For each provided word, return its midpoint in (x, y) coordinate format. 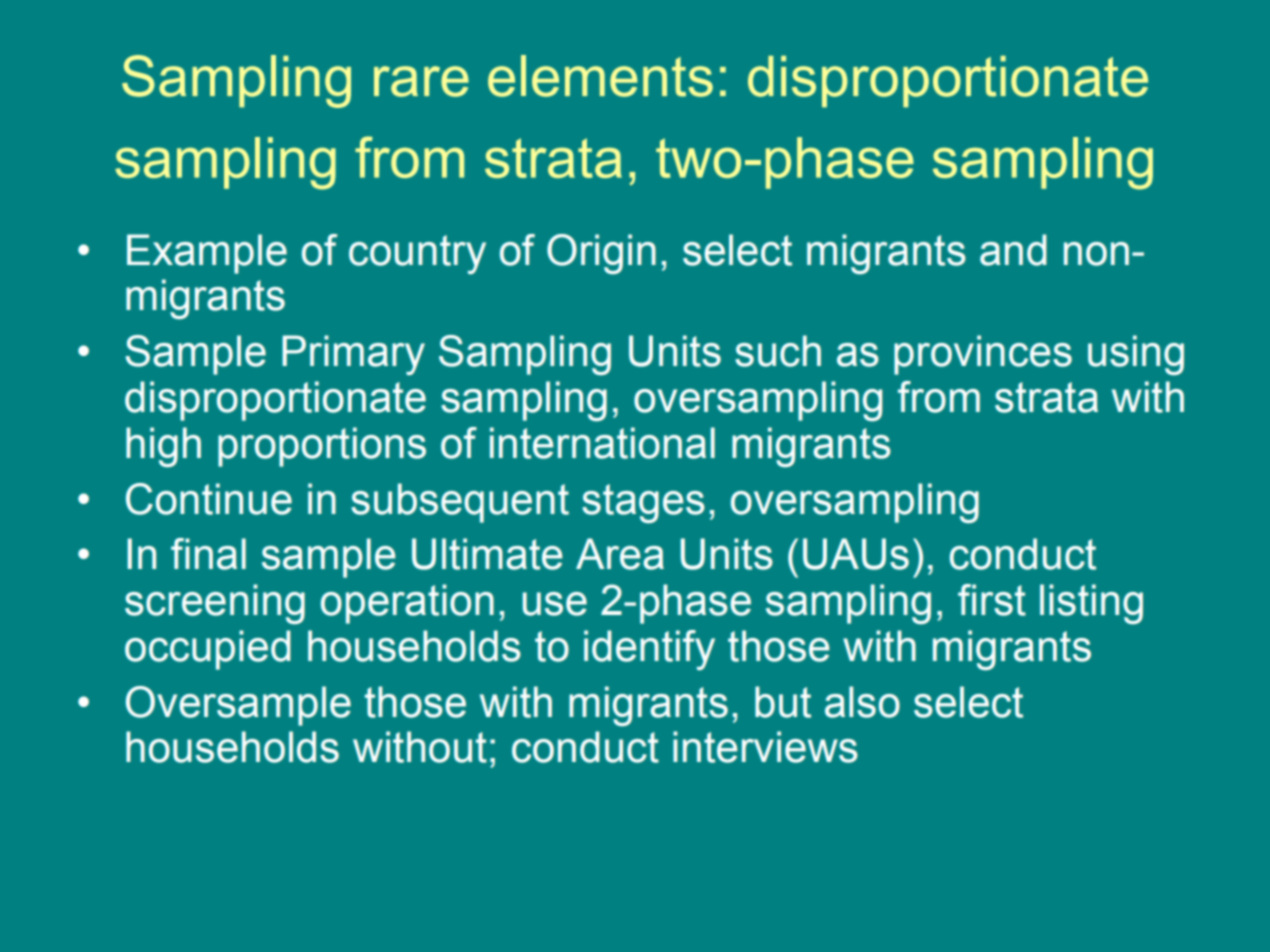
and (1013, 250)
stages (643, 503)
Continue (209, 499)
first (992, 600)
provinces (983, 355)
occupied (208, 650)
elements (600, 76)
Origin (601, 254)
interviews (765, 747)
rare (421, 81)
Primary (353, 355)
